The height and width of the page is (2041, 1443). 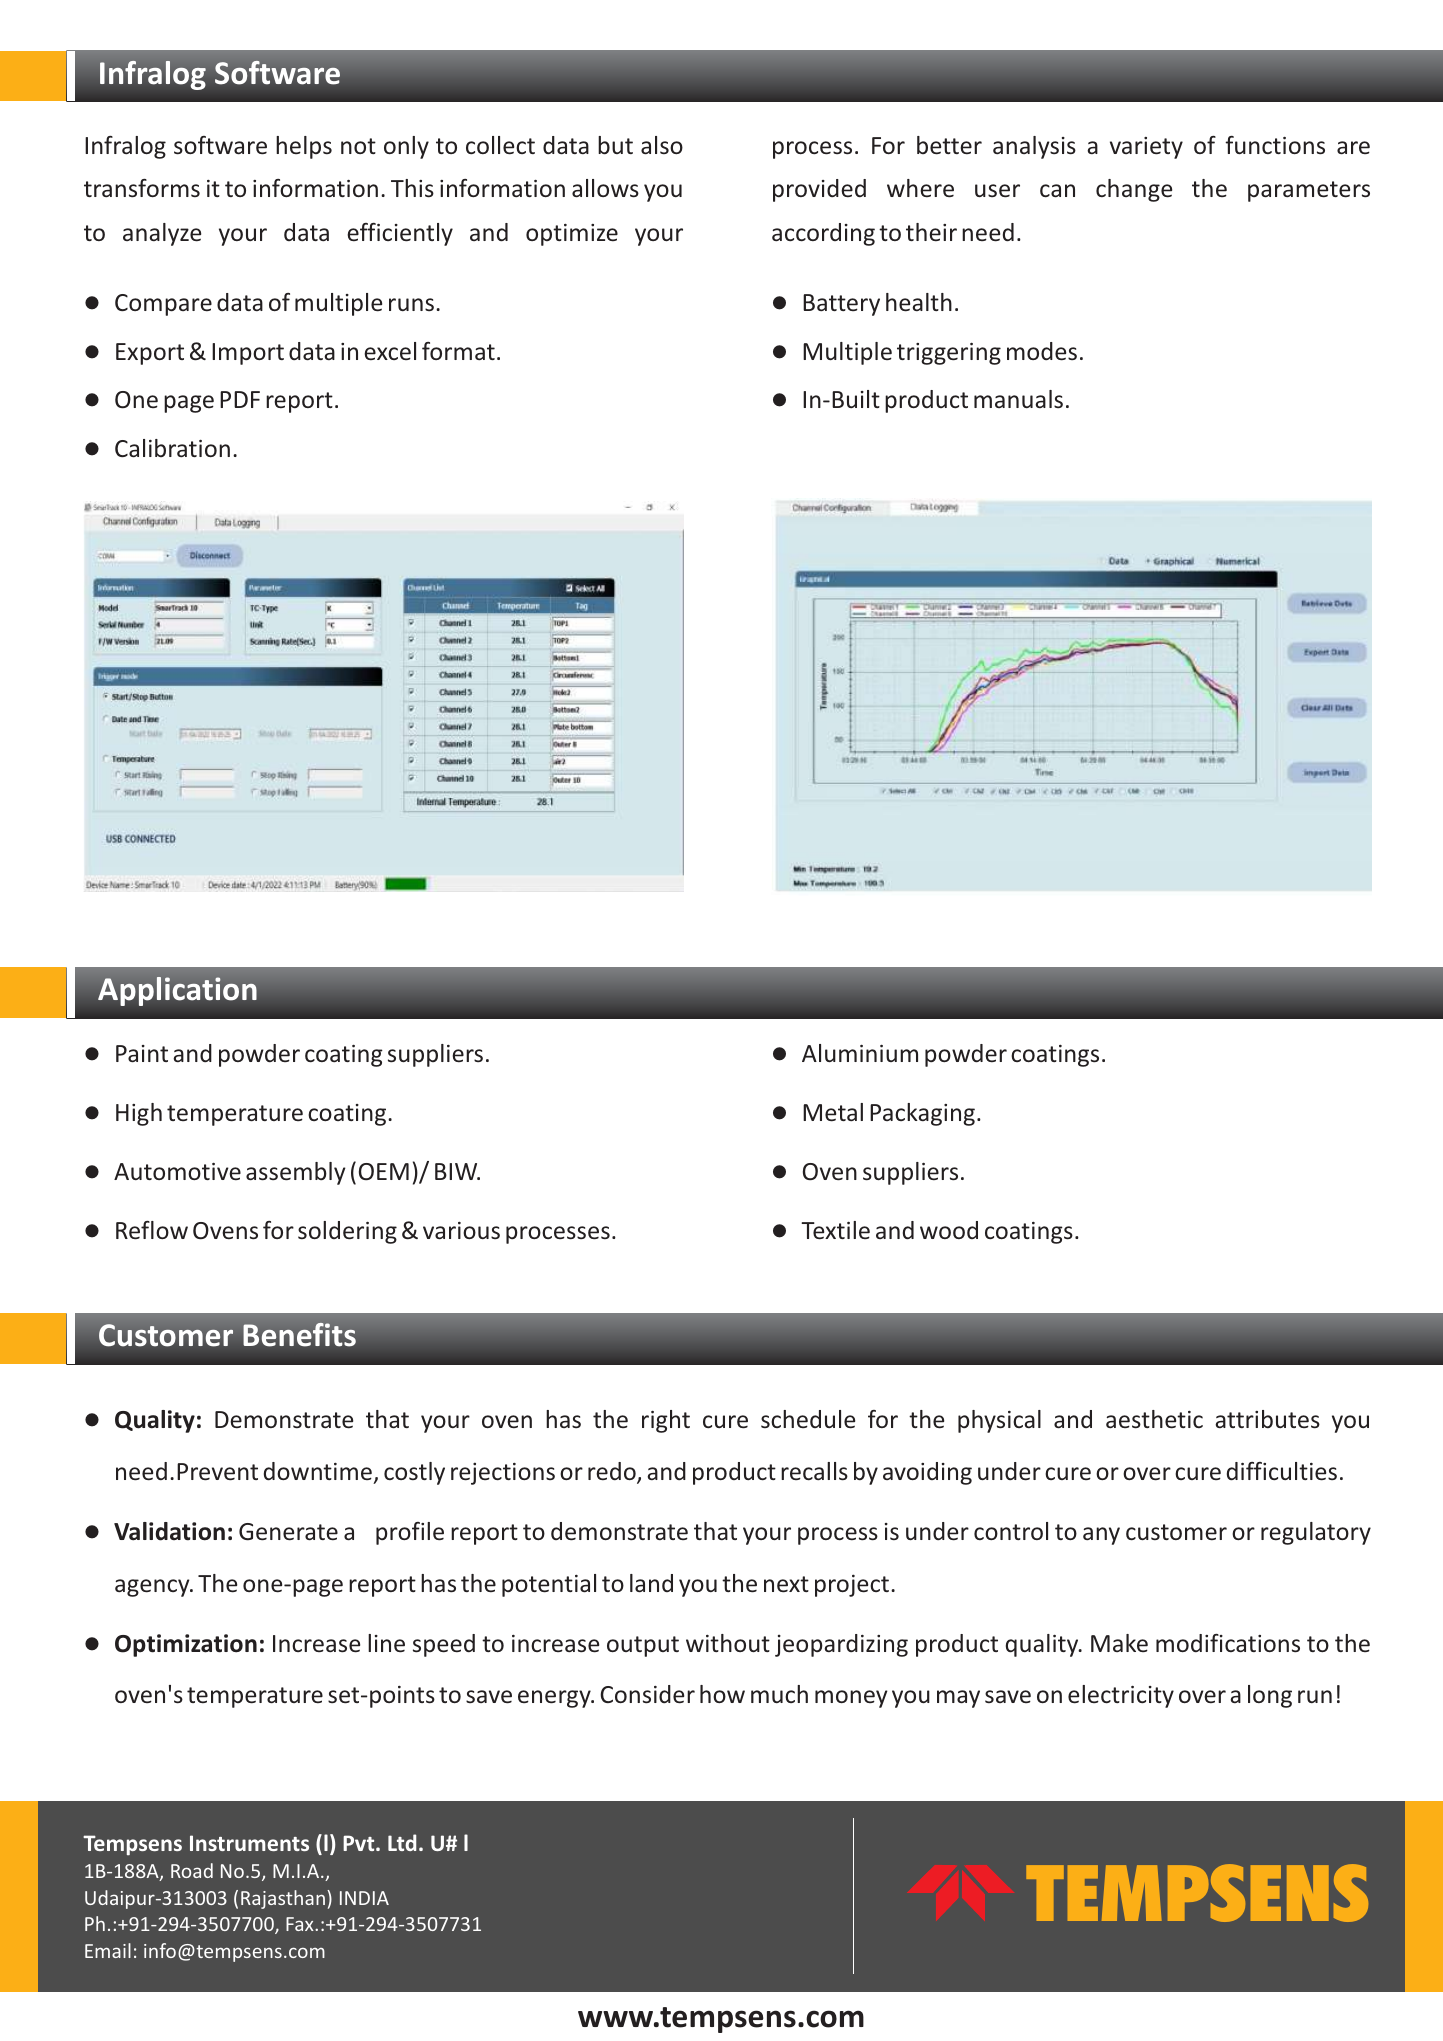 What do you see at coordinates (1121, 1696) in the page?
I see `electricity` at bounding box center [1121, 1696].
